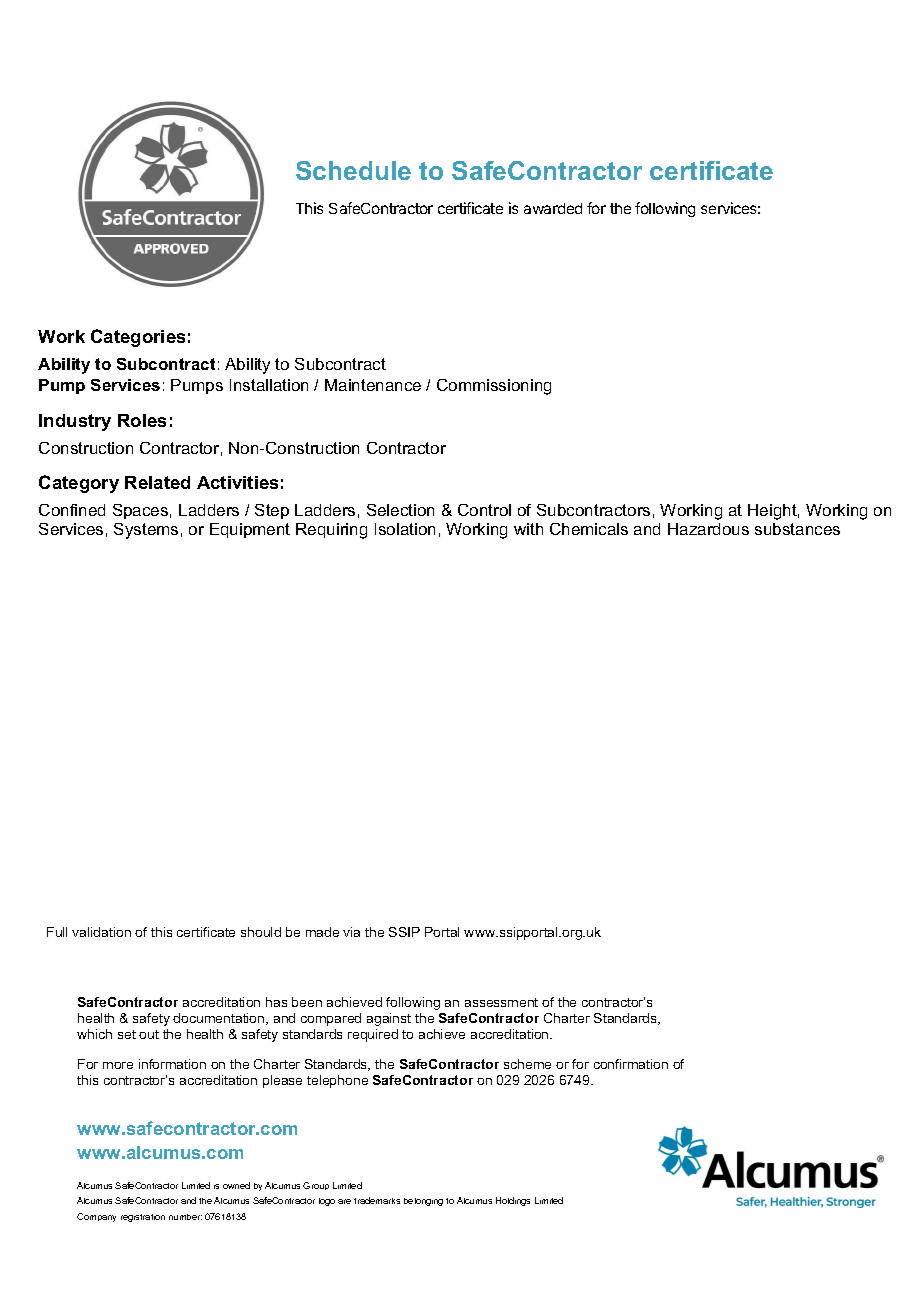 The height and width of the image is (1308, 924). I want to click on Categories, so click(138, 338).
